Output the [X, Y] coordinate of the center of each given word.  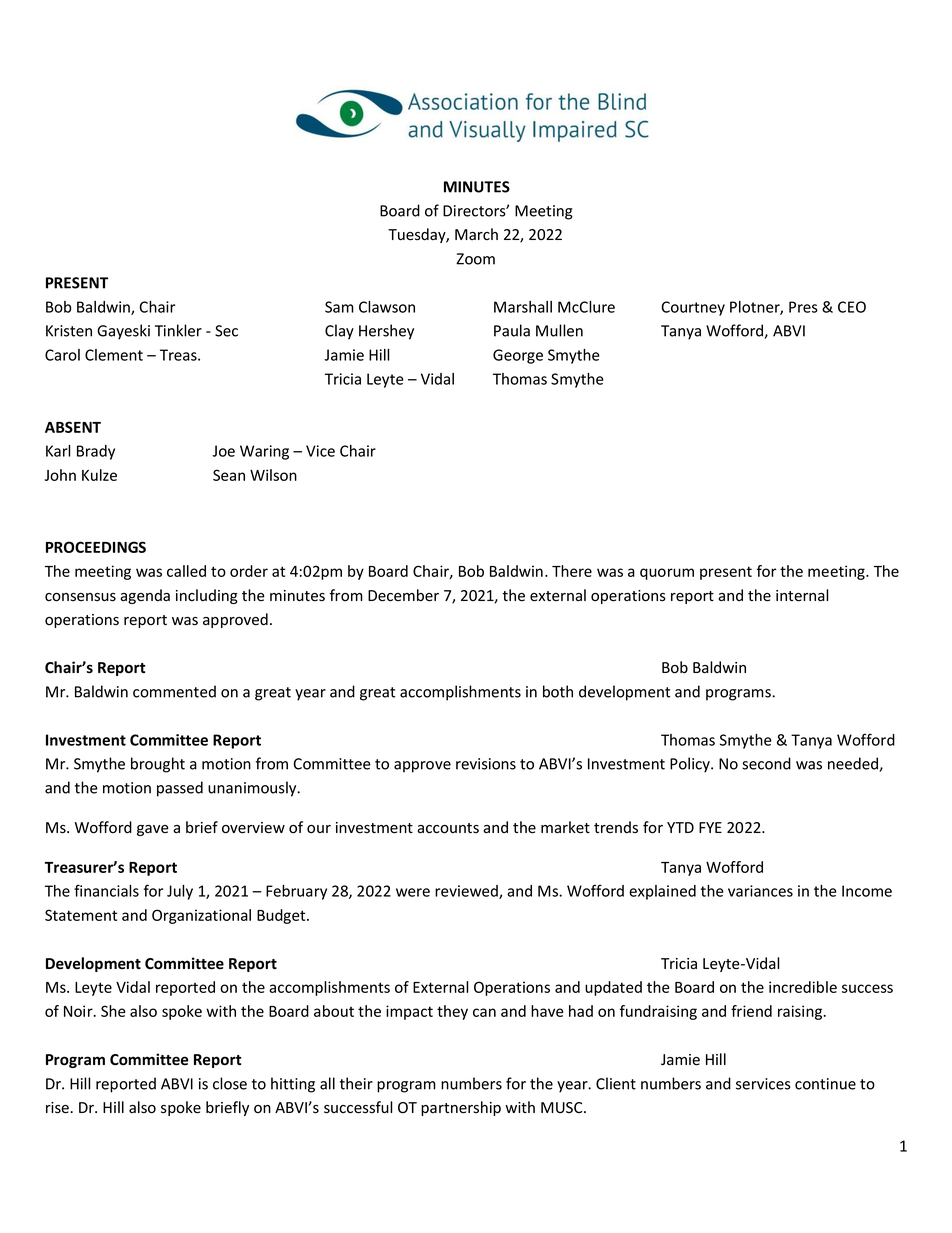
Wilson [273, 475]
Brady [96, 452]
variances [760, 891]
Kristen [69, 331]
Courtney [693, 308]
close [230, 1083]
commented [174, 691]
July [180, 892]
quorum [667, 574]
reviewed [467, 892]
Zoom [475, 259]
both [558, 691]
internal [802, 595]
